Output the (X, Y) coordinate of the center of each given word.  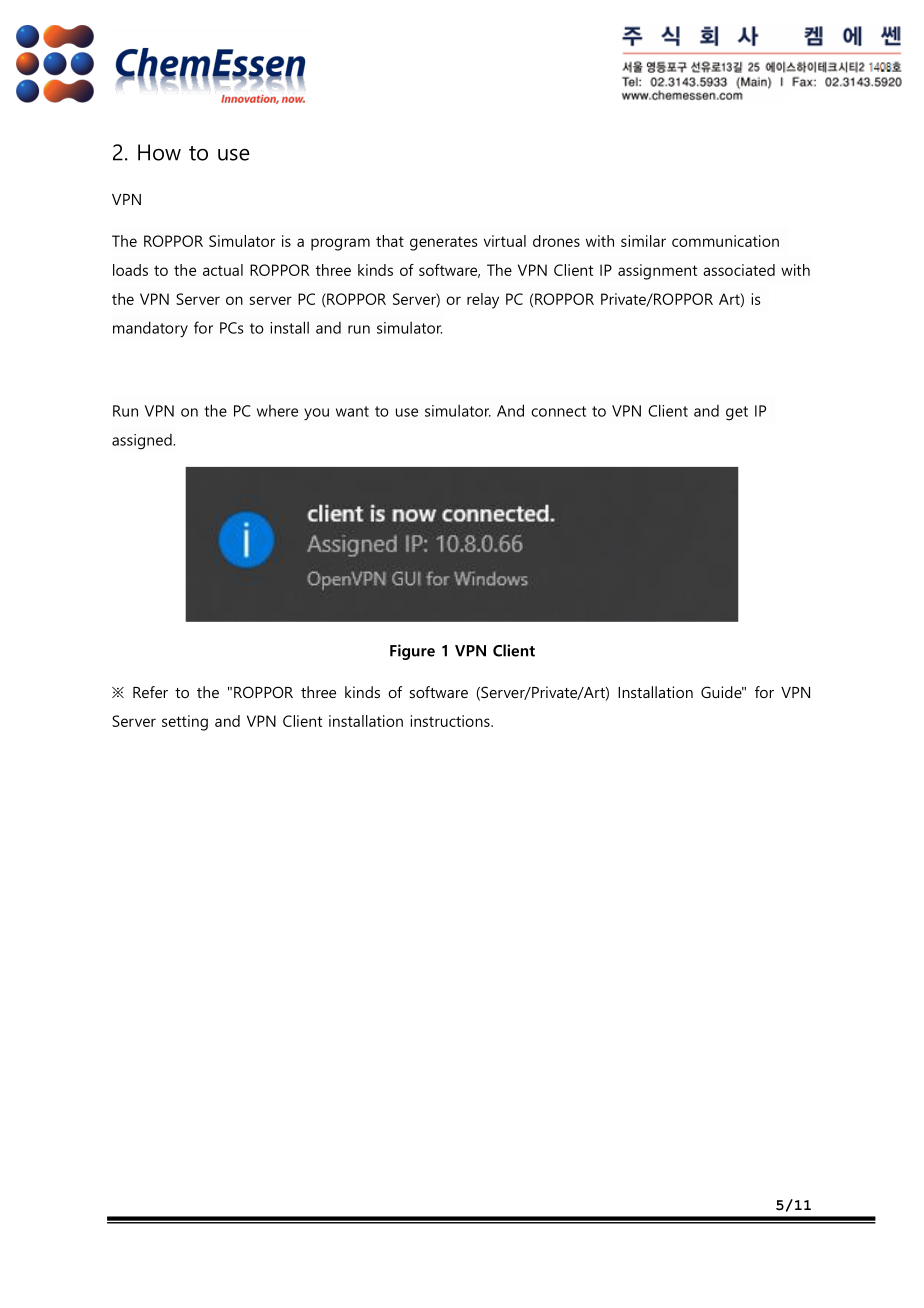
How (159, 152)
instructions (451, 721)
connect (558, 411)
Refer (150, 692)
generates (444, 243)
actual (223, 270)
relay (483, 301)
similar (643, 241)
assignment (657, 272)
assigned (143, 442)
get (737, 413)
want (352, 411)
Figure (412, 652)
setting (185, 723)
